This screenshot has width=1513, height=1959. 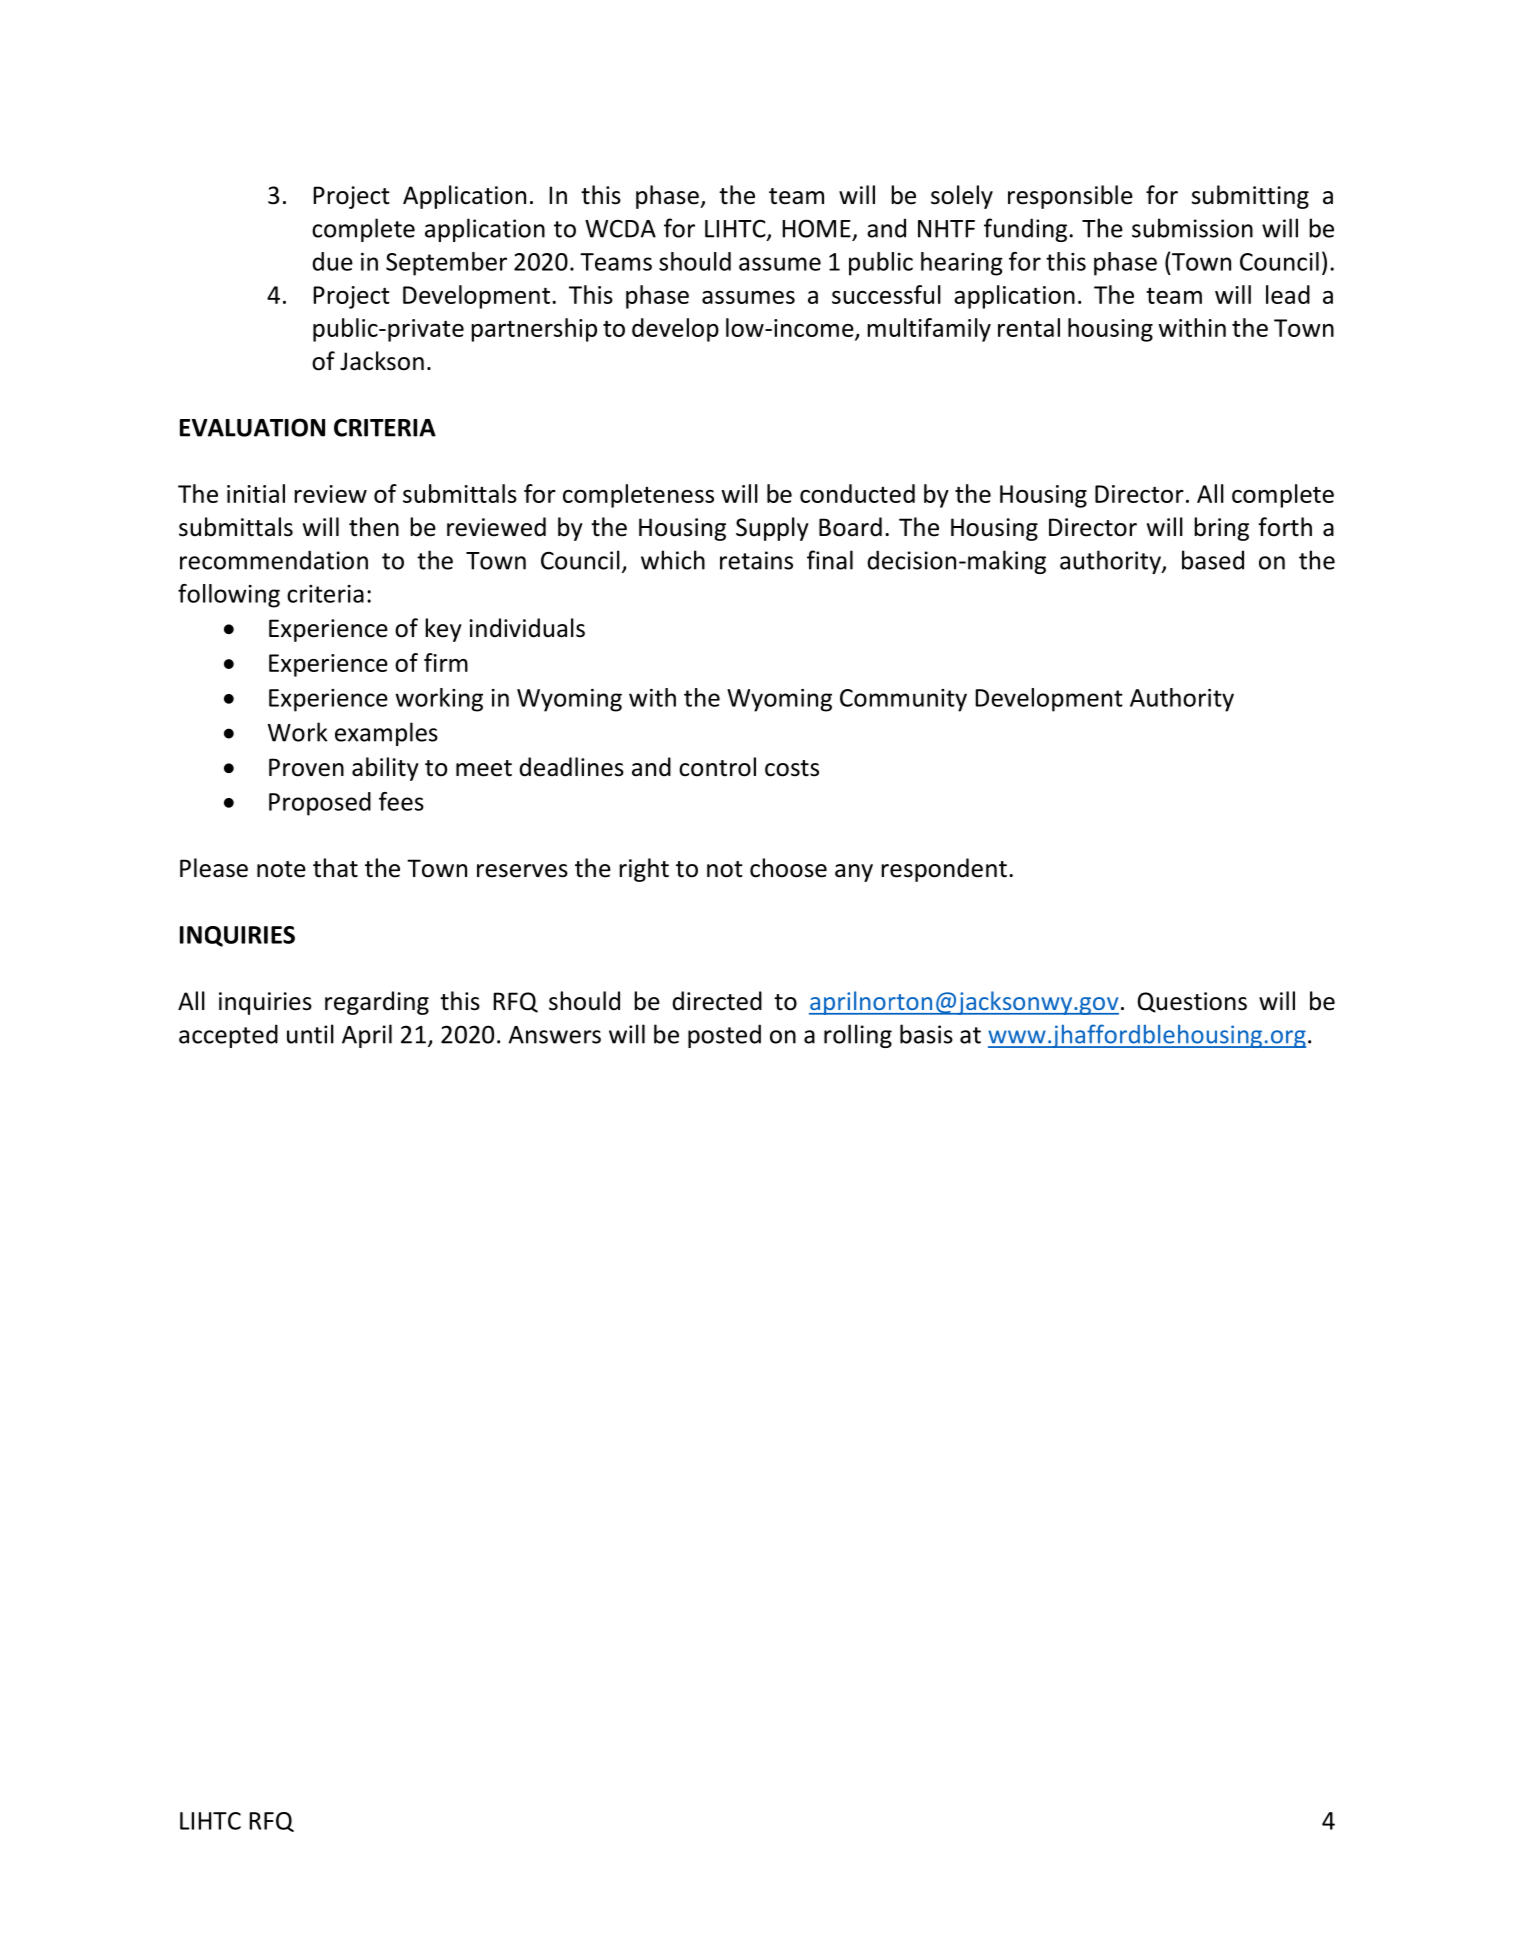 I want to click on Questions, so click(x=1192, y=1002).
